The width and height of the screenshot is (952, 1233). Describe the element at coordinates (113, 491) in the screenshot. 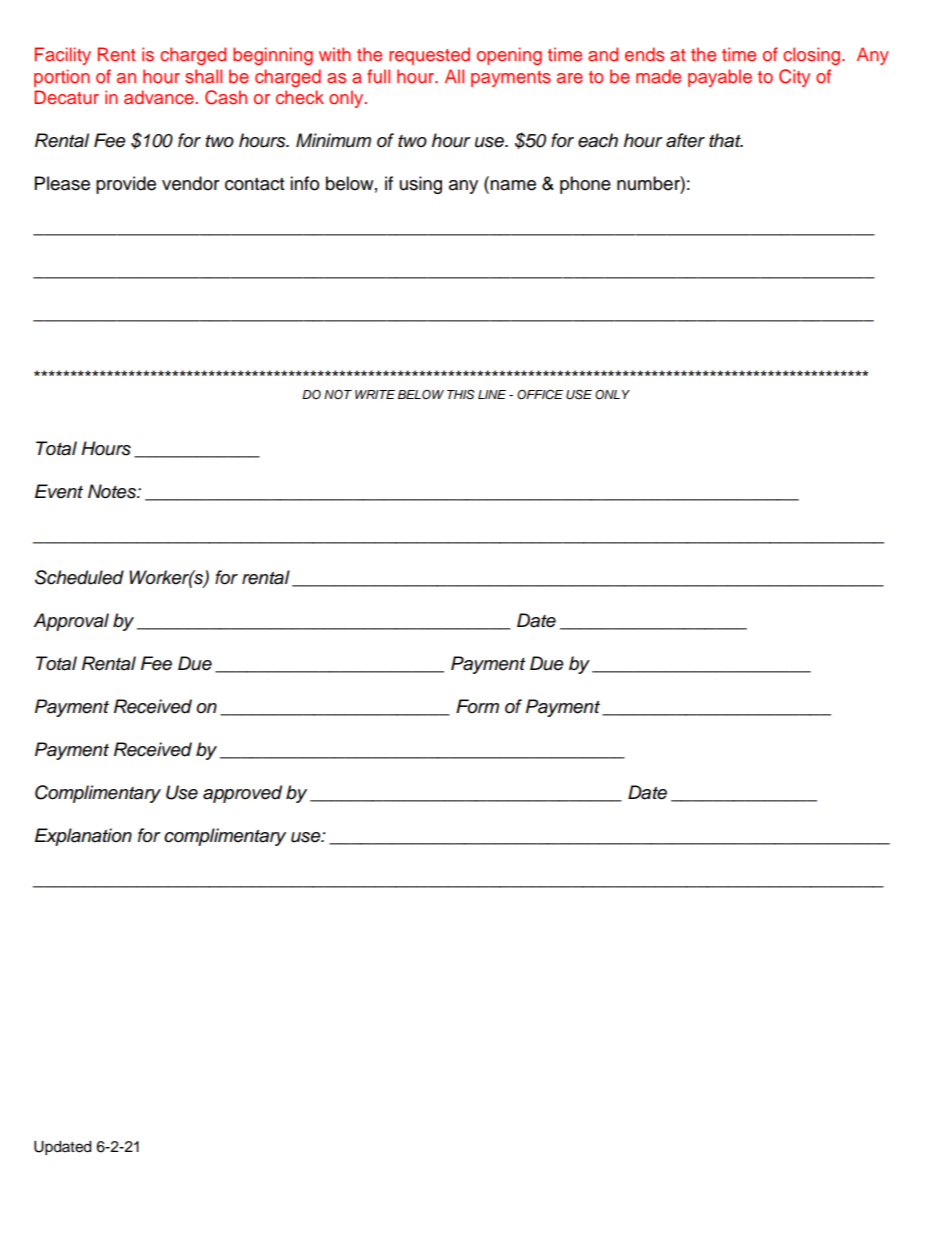

I see `Notes` at that location.
